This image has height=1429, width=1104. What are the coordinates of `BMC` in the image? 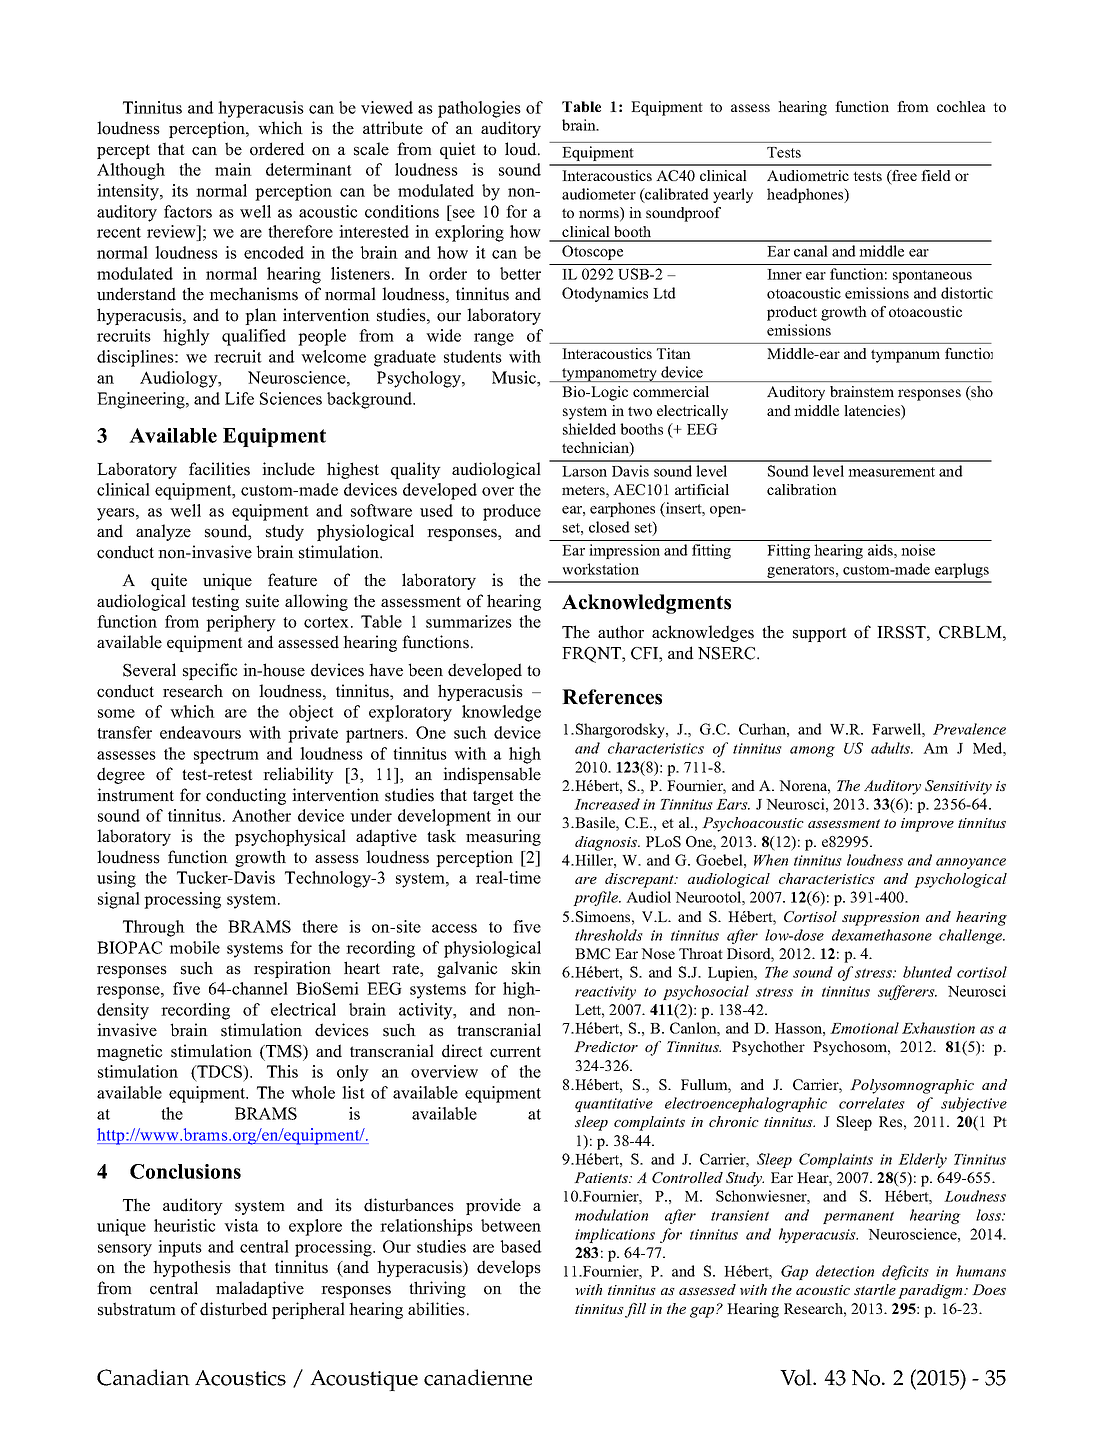 It's located at (592, 953).
